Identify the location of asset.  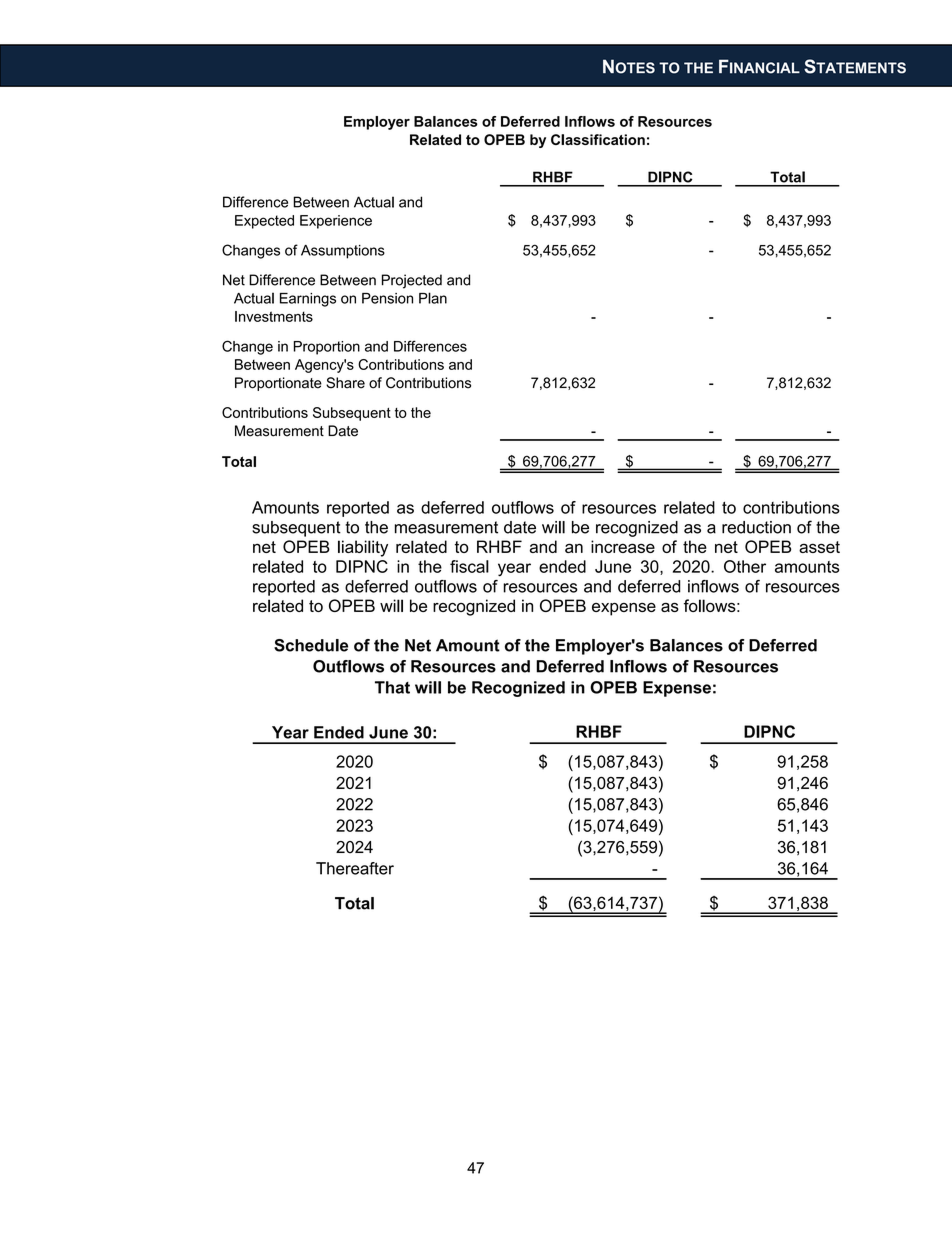
(819, 547).
